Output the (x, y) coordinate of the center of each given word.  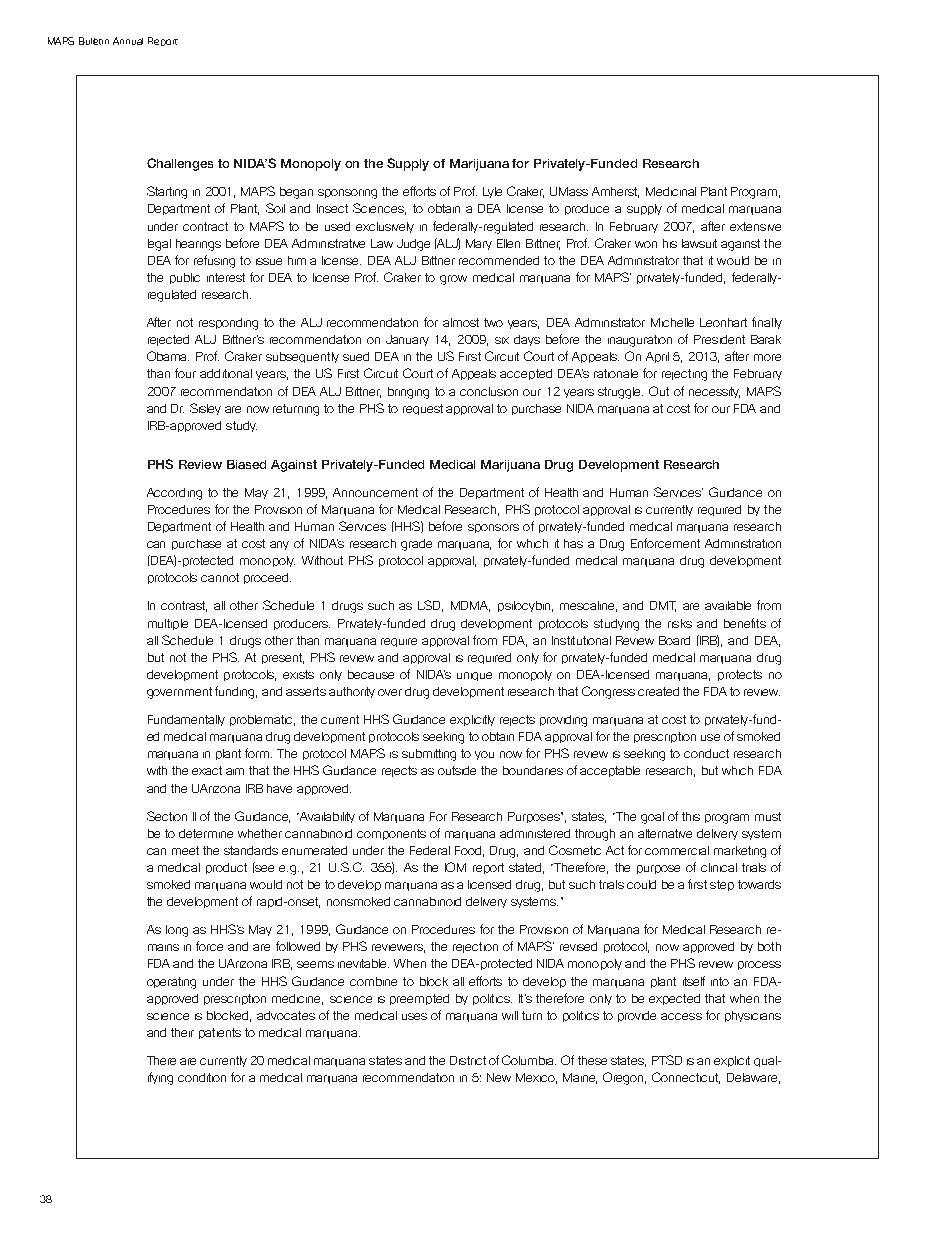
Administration (743, 543)
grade (416, 545)
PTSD (667, 1060)
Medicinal (671, 191)
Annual (128, 41)
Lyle (492, 192)
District (468, 1060)
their (182, 1032)
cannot (220, 577)
